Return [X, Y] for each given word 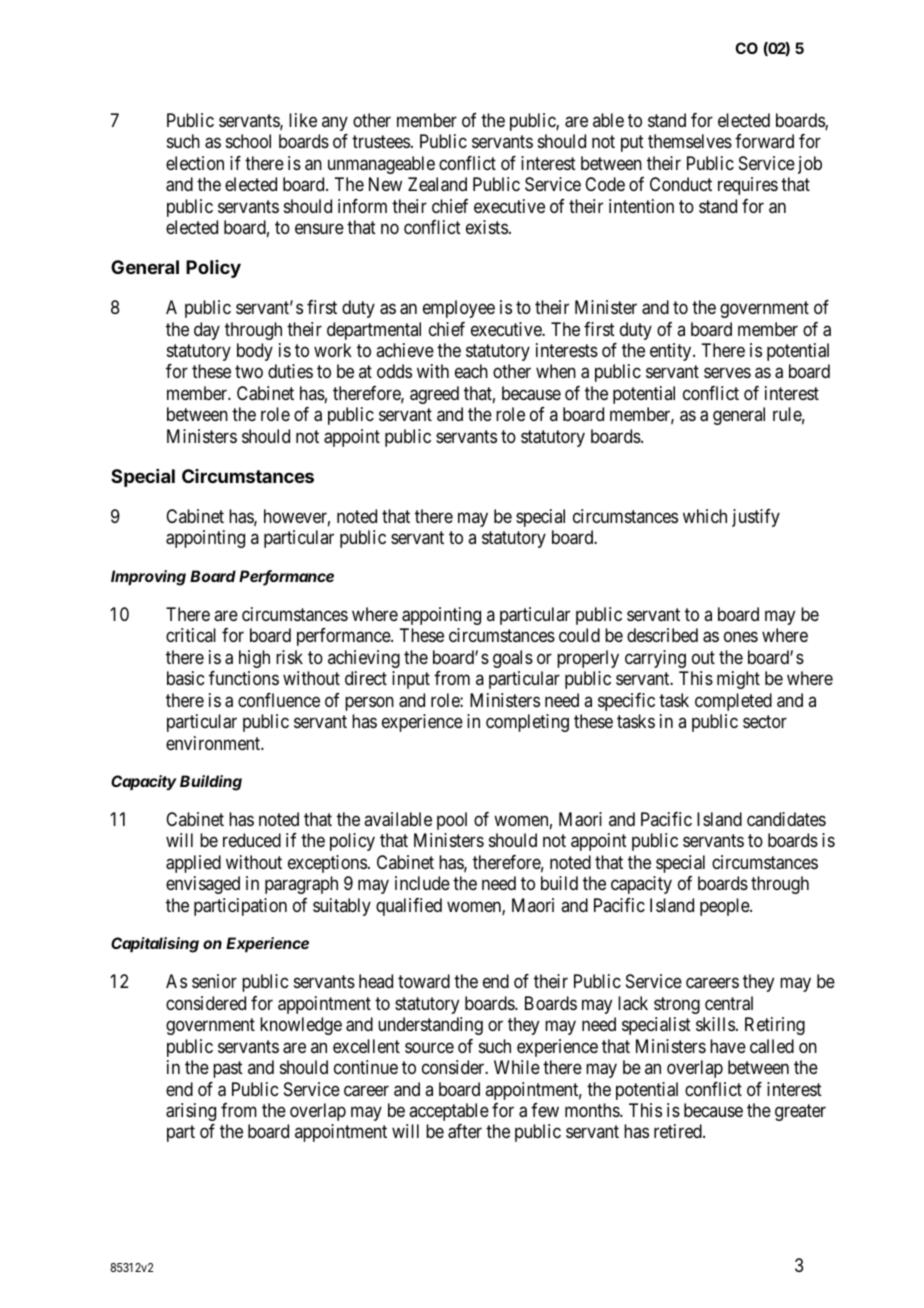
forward [764, 141]
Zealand [437, 184]
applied [193, 864]
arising [191, 1112]
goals [513, 659]
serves [727, 373]
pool [452, 821]
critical [191, 635]
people [725, 907]
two [249, 372]
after [465, 1131]
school [248, 141]
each [471, 371]
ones [741, 637]
